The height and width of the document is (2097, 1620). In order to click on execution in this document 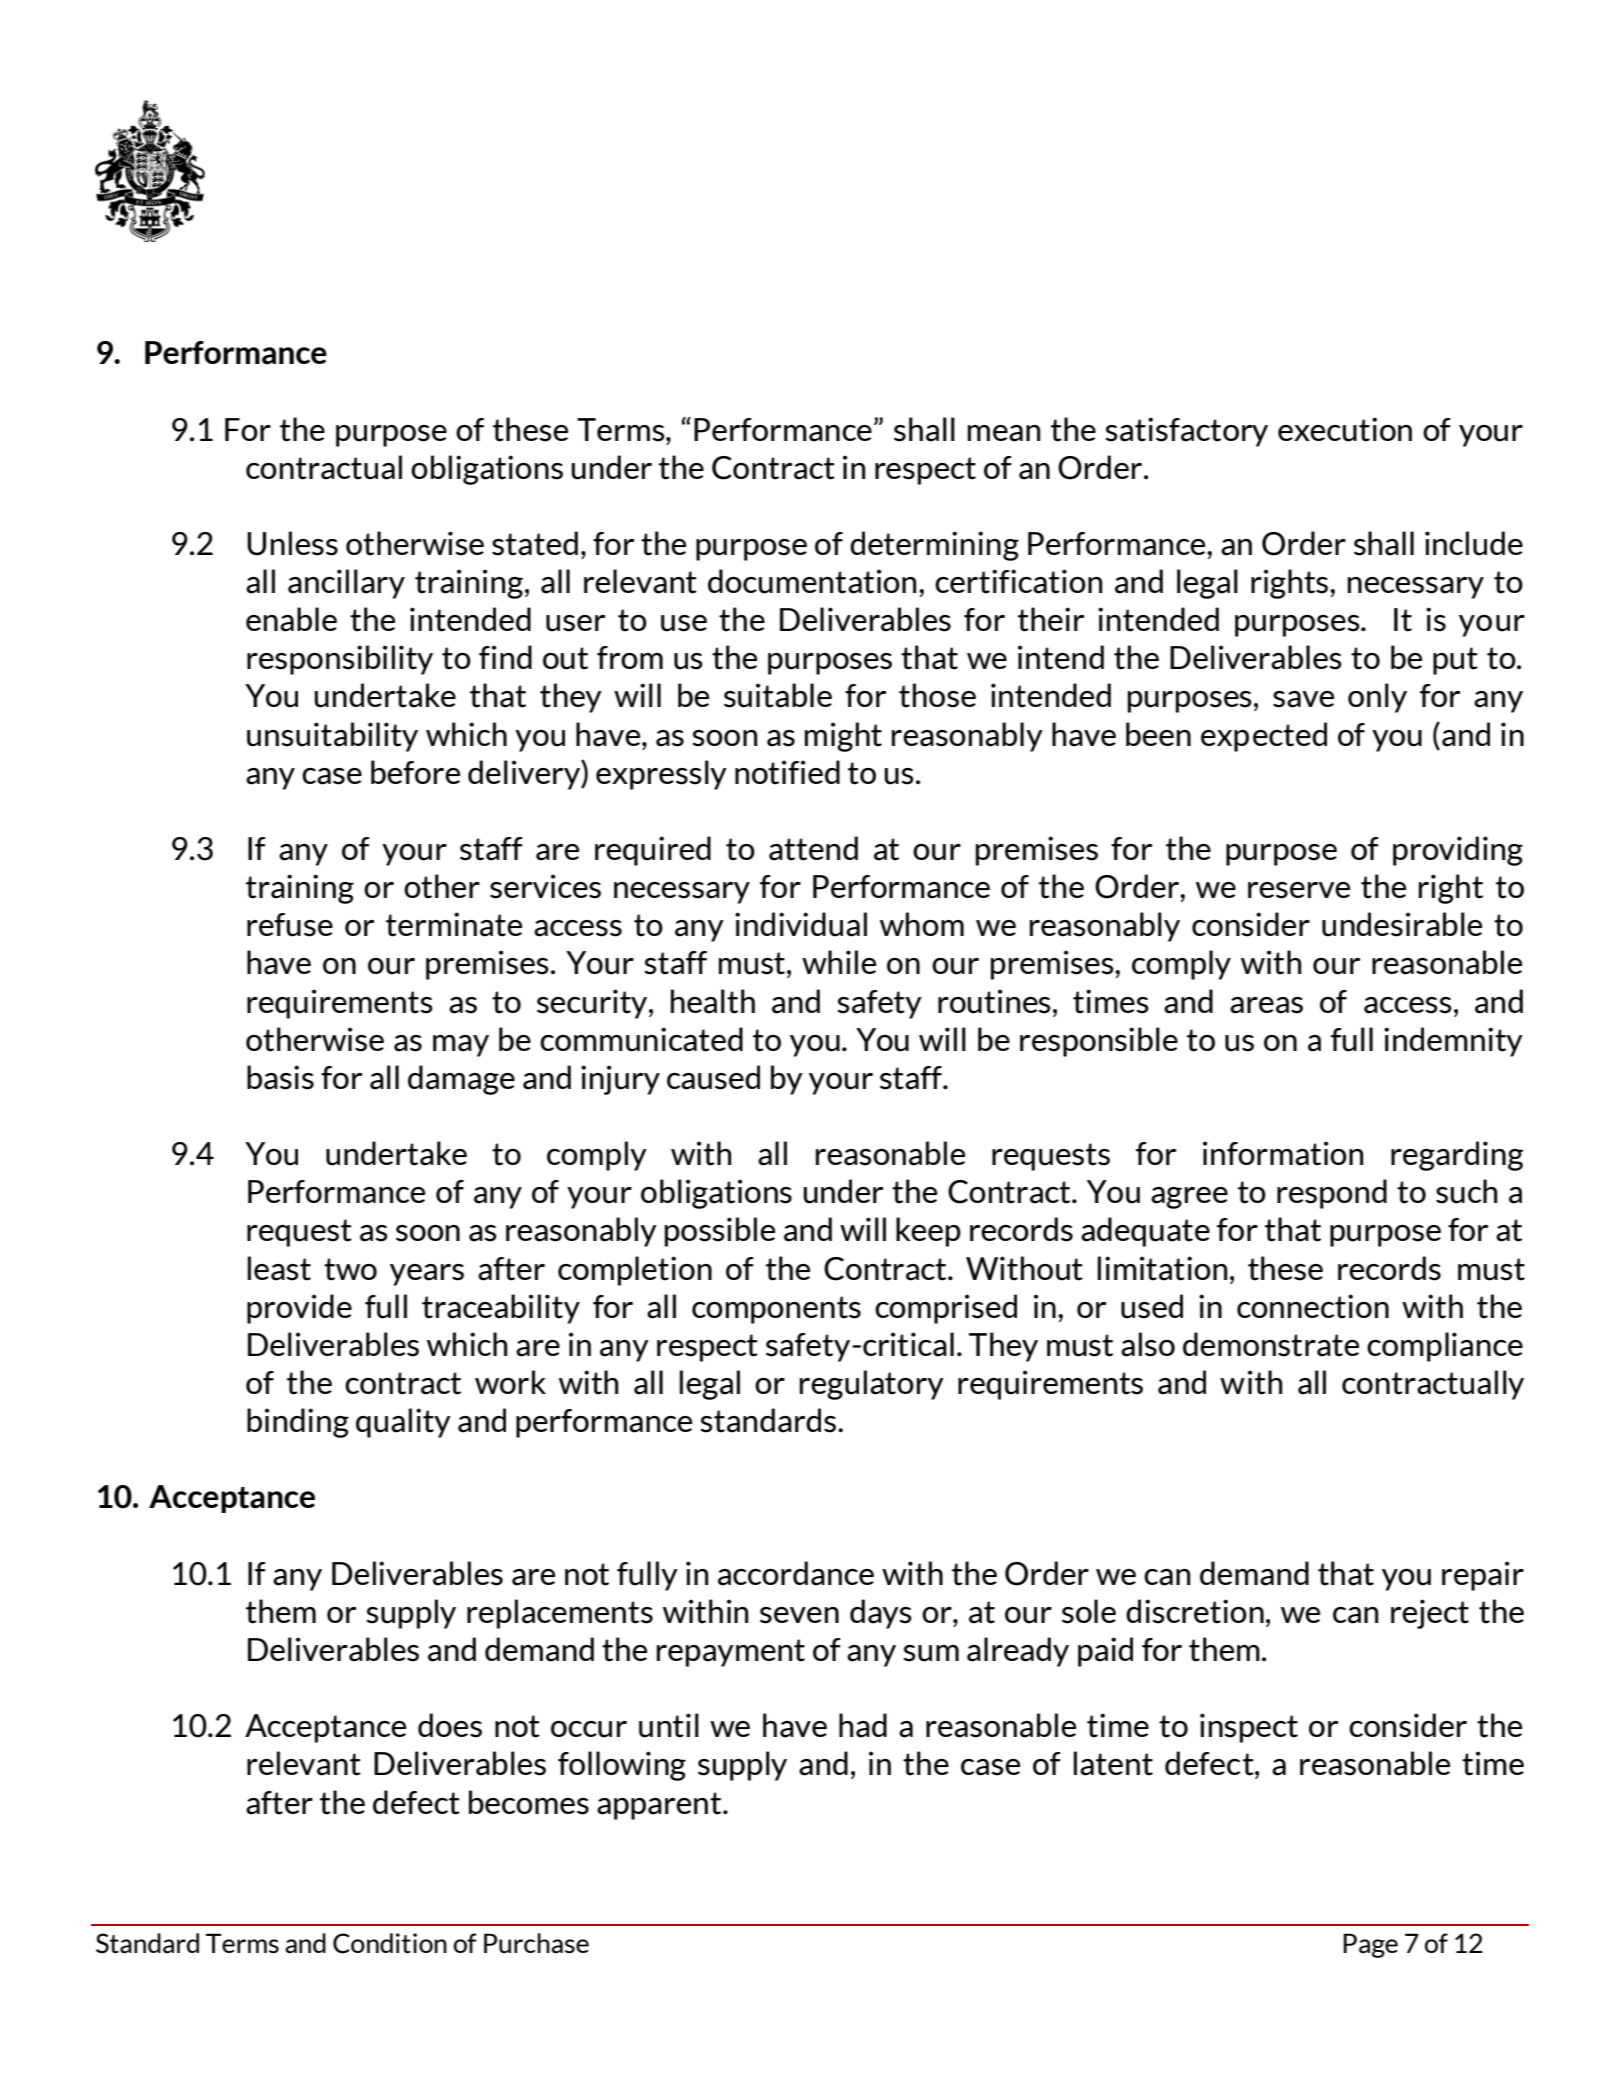, I will do `click(1345, 429)`.
